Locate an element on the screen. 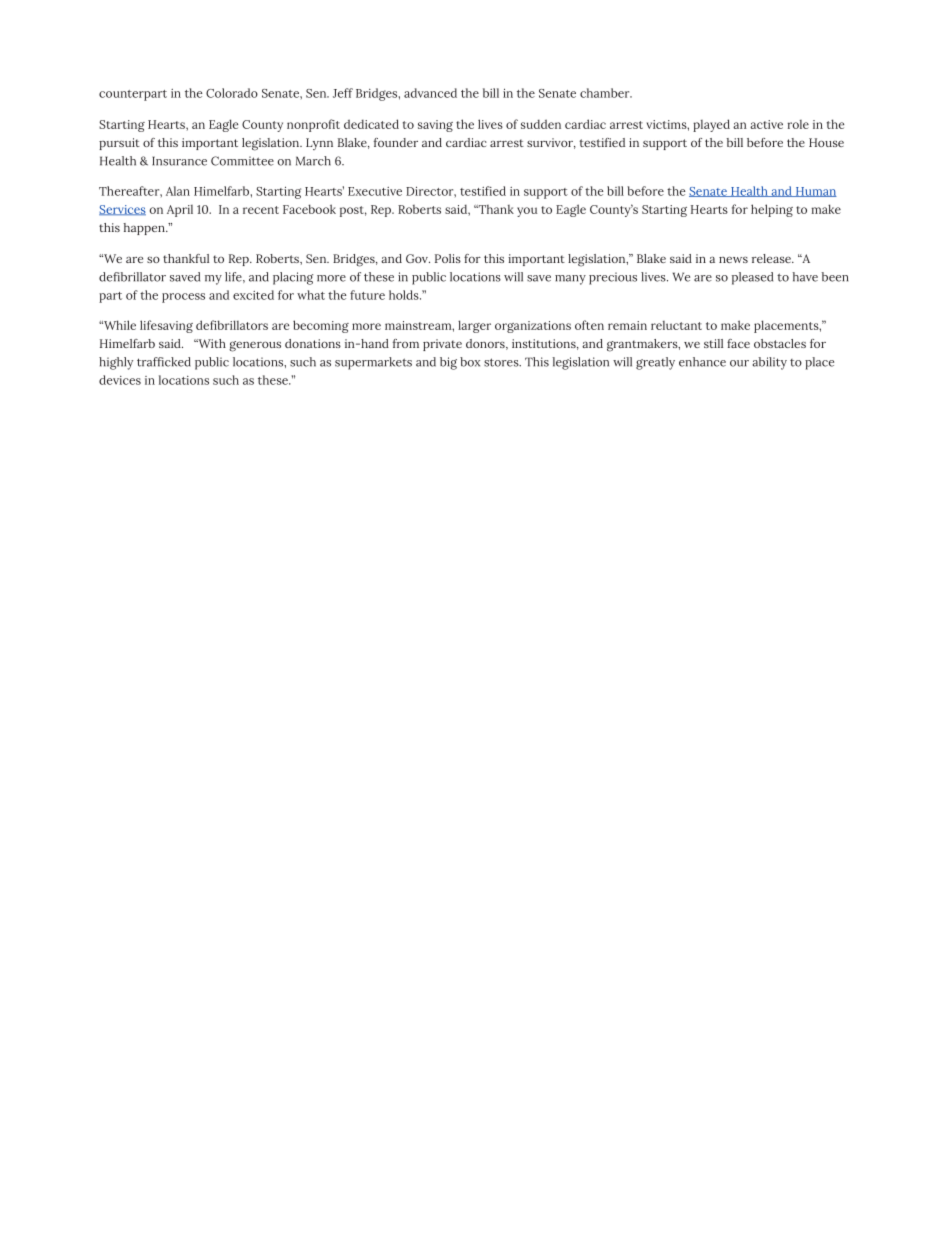  active is located at coordinates (766, 124).
